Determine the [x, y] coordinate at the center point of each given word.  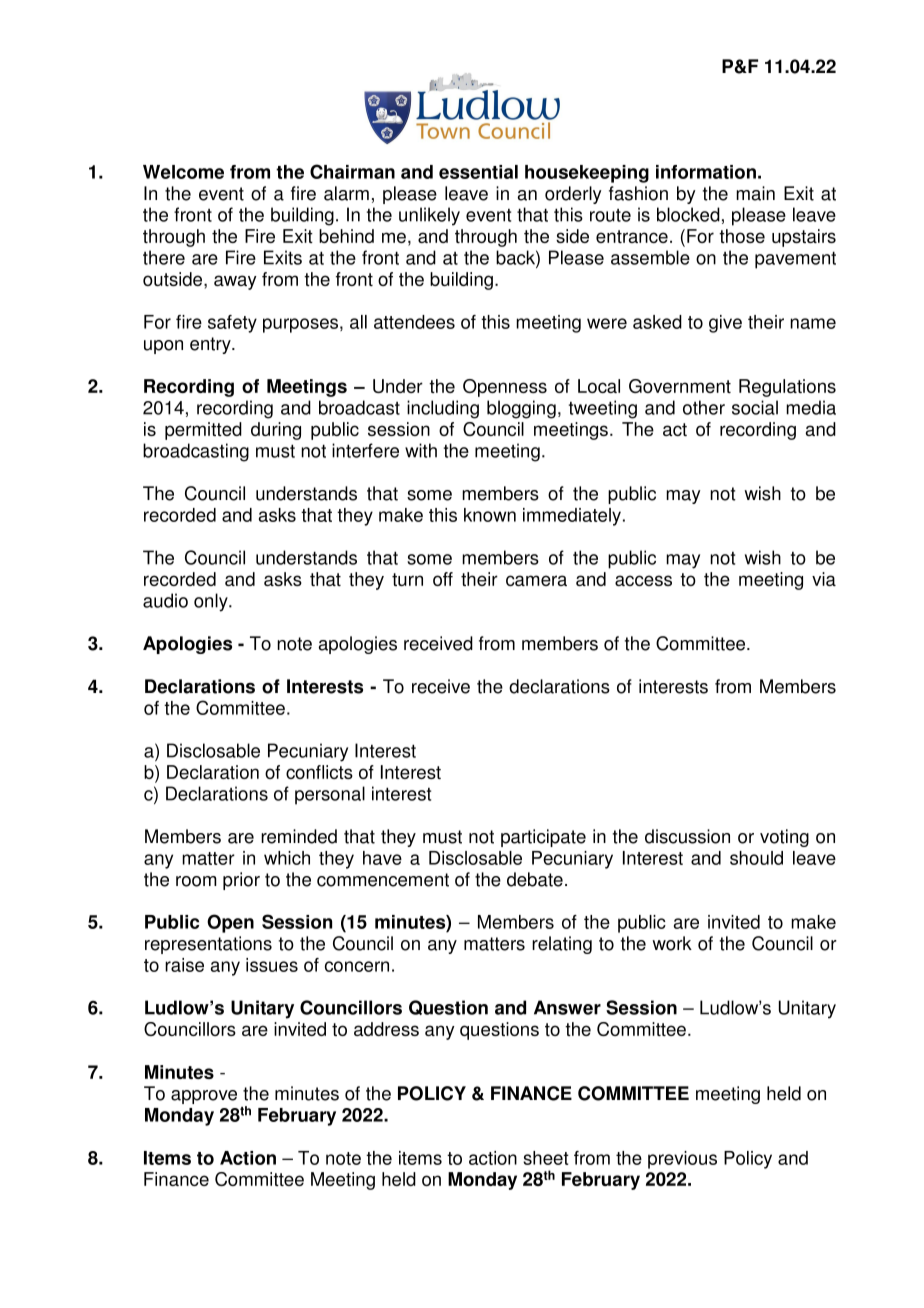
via [824, 579]
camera [536, 580]
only [212, 602]
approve [204, 1097]
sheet [546, 1158]
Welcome [183, 172]
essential [478, 172]
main [755, 193]
